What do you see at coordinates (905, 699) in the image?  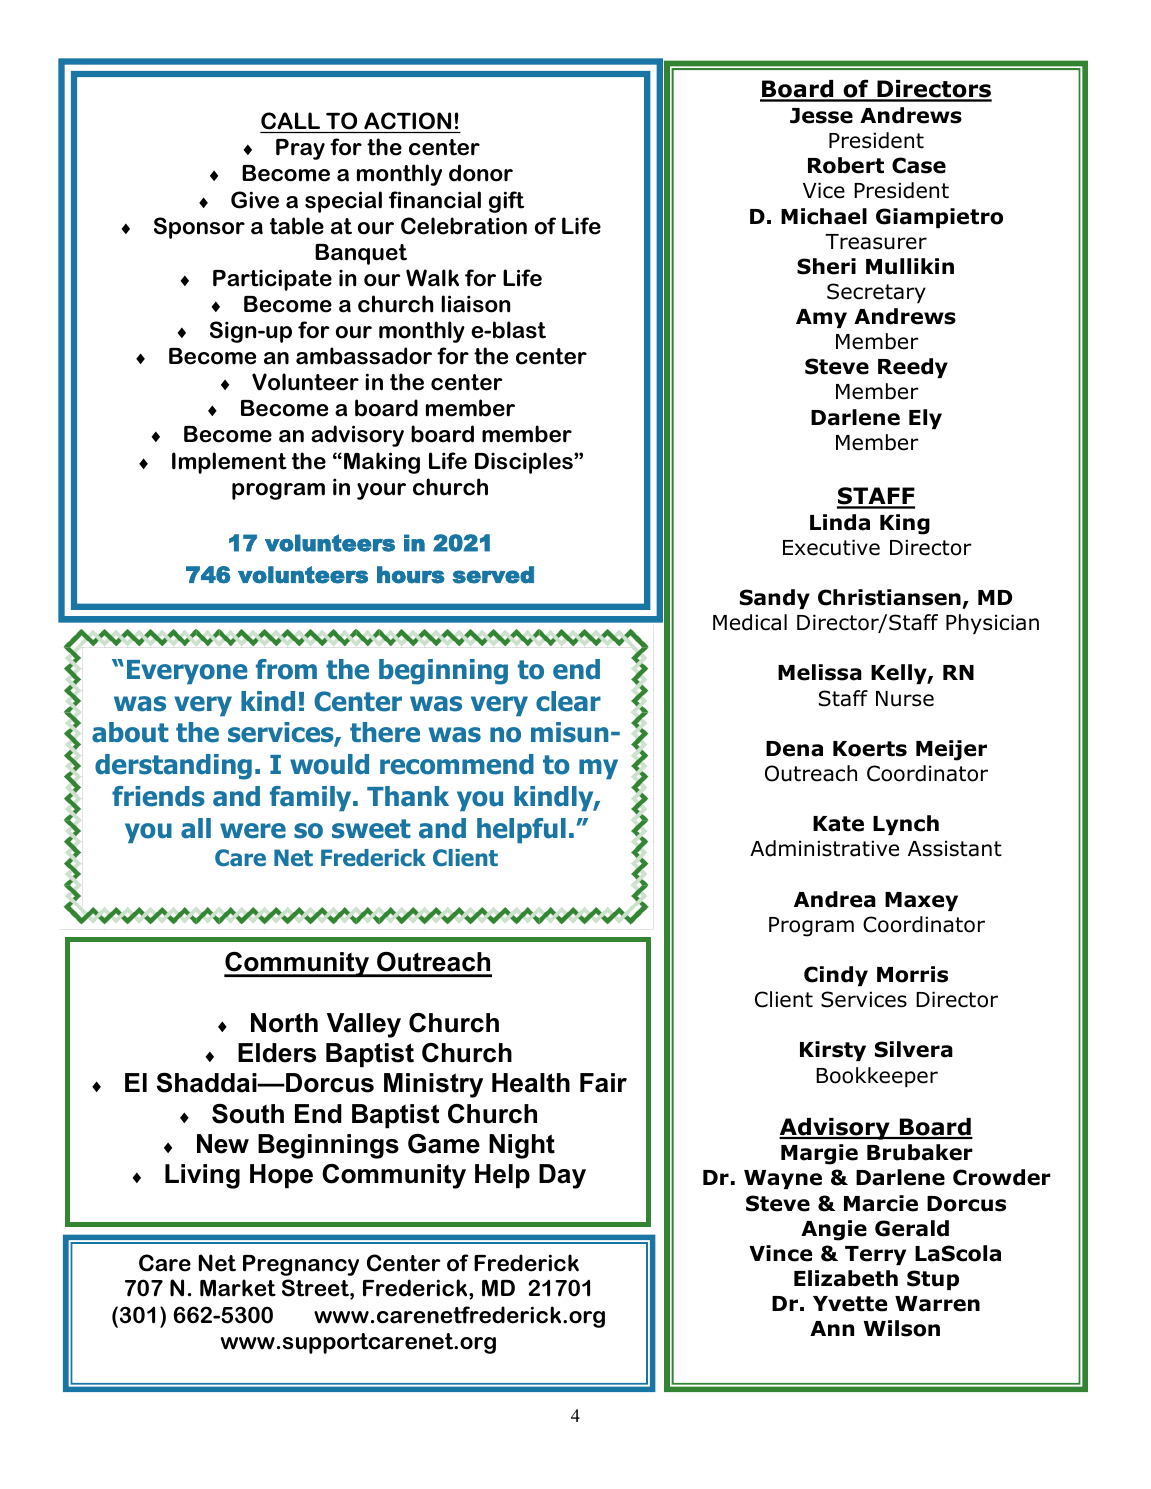 I see `Nurse` at bounding box center [905, 699].
